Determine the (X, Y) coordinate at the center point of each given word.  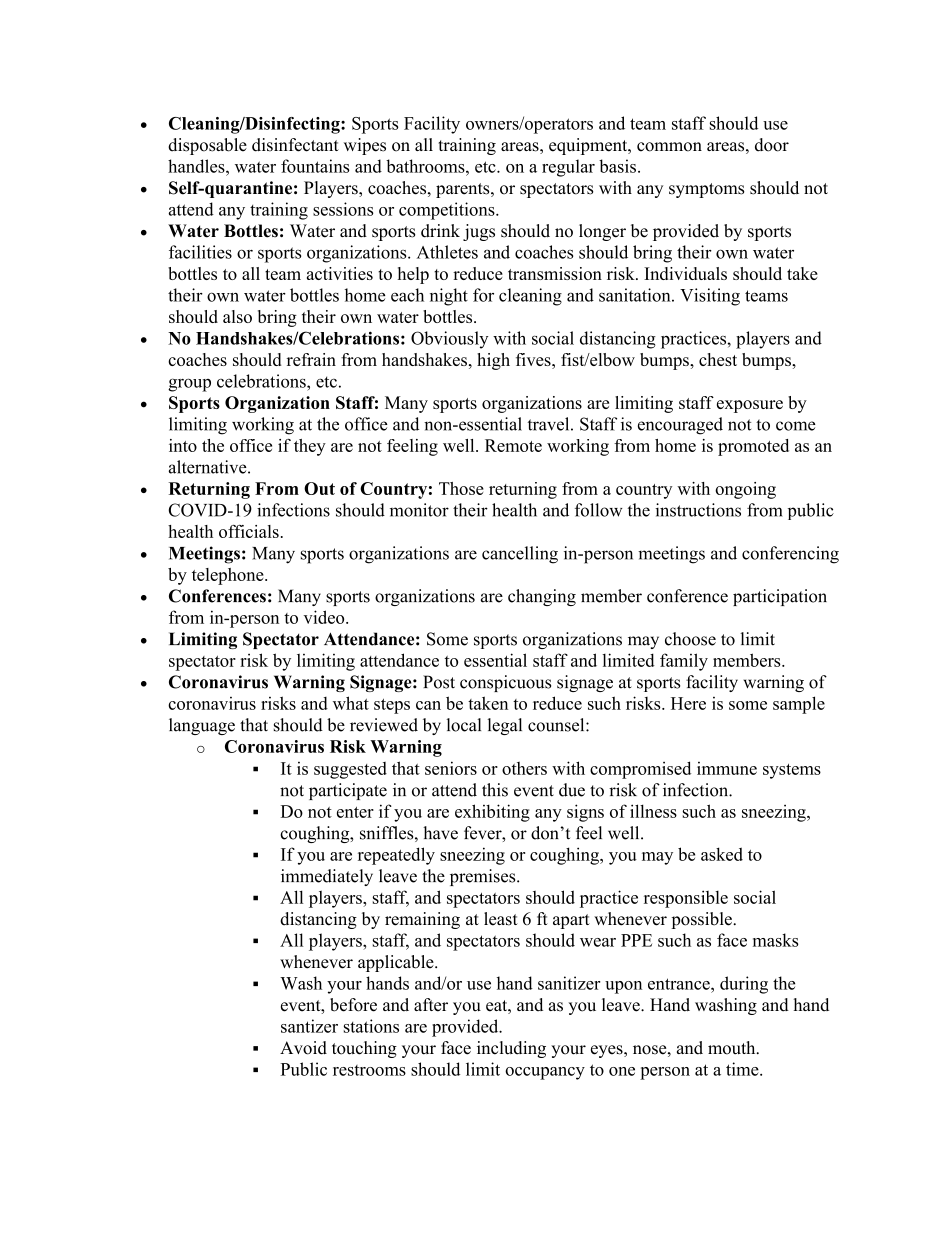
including (511, 1049)
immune (727, 768)
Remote (513, 445)
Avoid (303, 1048)
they (310, 447)
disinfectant (295, 145)
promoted (753, 447)
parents (464, 190)
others (524, 768)
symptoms (706, 190)
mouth (733, 1048)
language (202, 726)
